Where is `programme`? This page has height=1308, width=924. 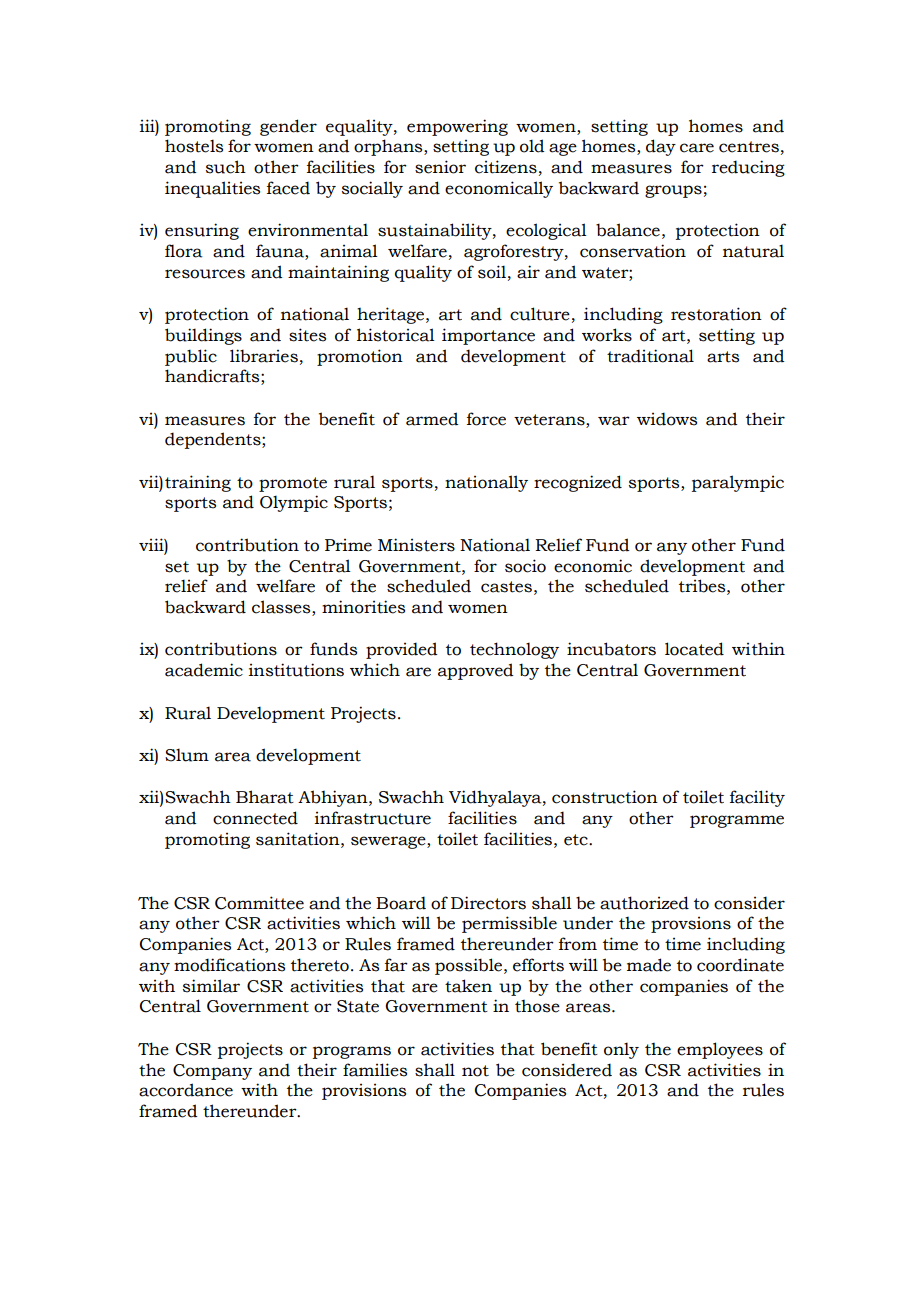 programme is located at coordinates (737, 821).
